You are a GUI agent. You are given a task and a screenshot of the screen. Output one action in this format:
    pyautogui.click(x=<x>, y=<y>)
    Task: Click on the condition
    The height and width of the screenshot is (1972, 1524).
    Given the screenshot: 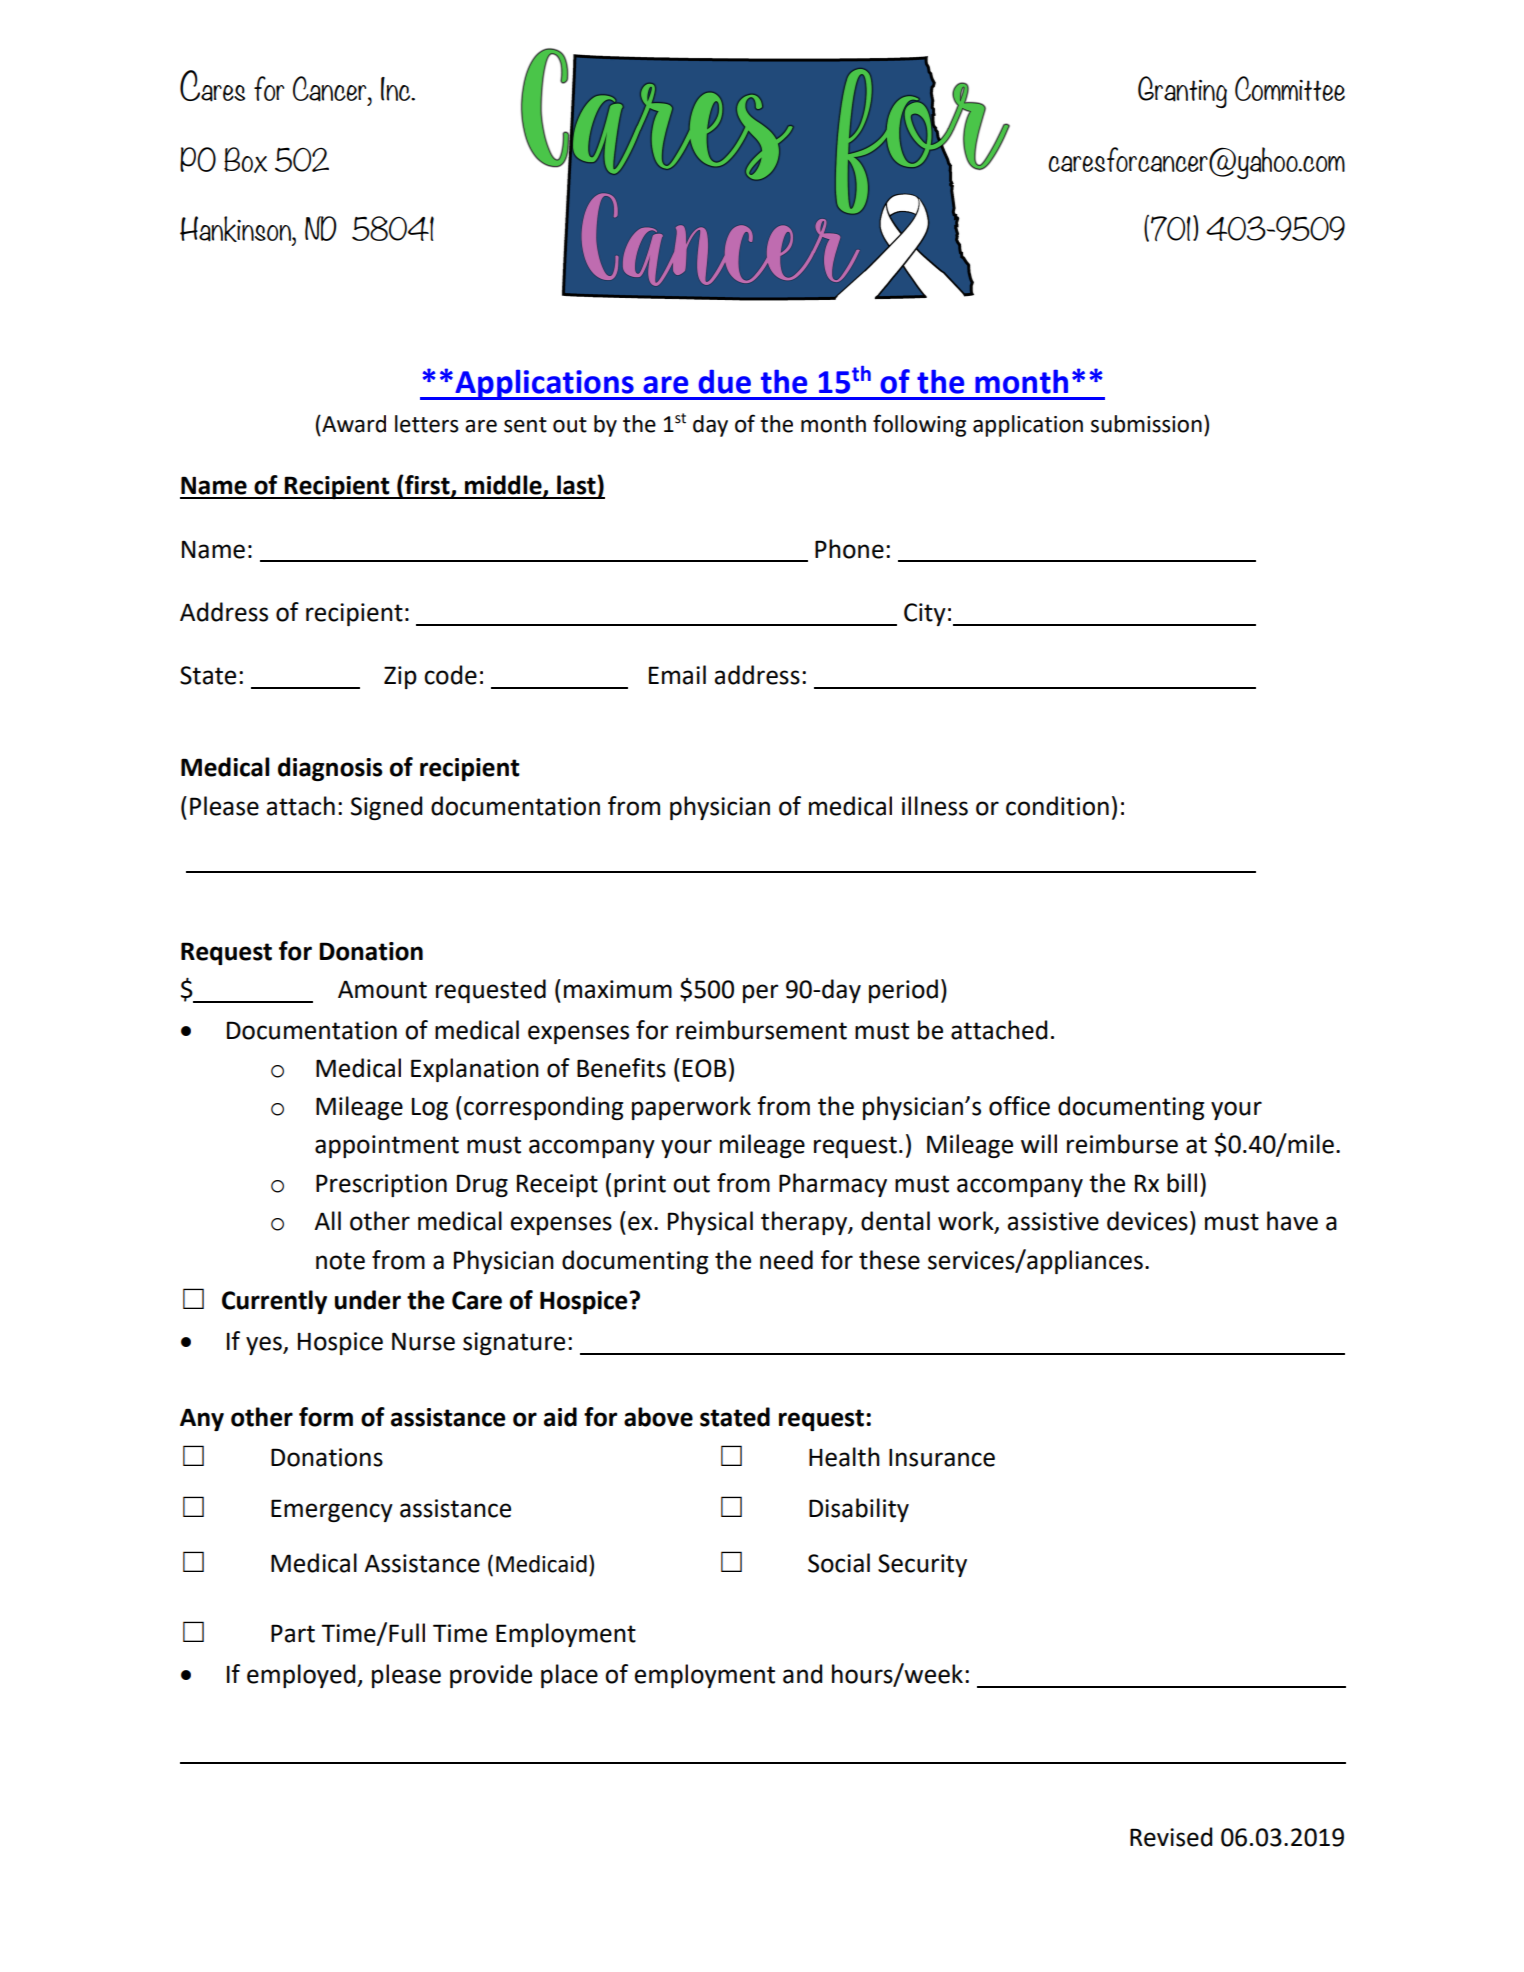 What is the action you would take?
    pyautogui.click(x=1057, y=806)
